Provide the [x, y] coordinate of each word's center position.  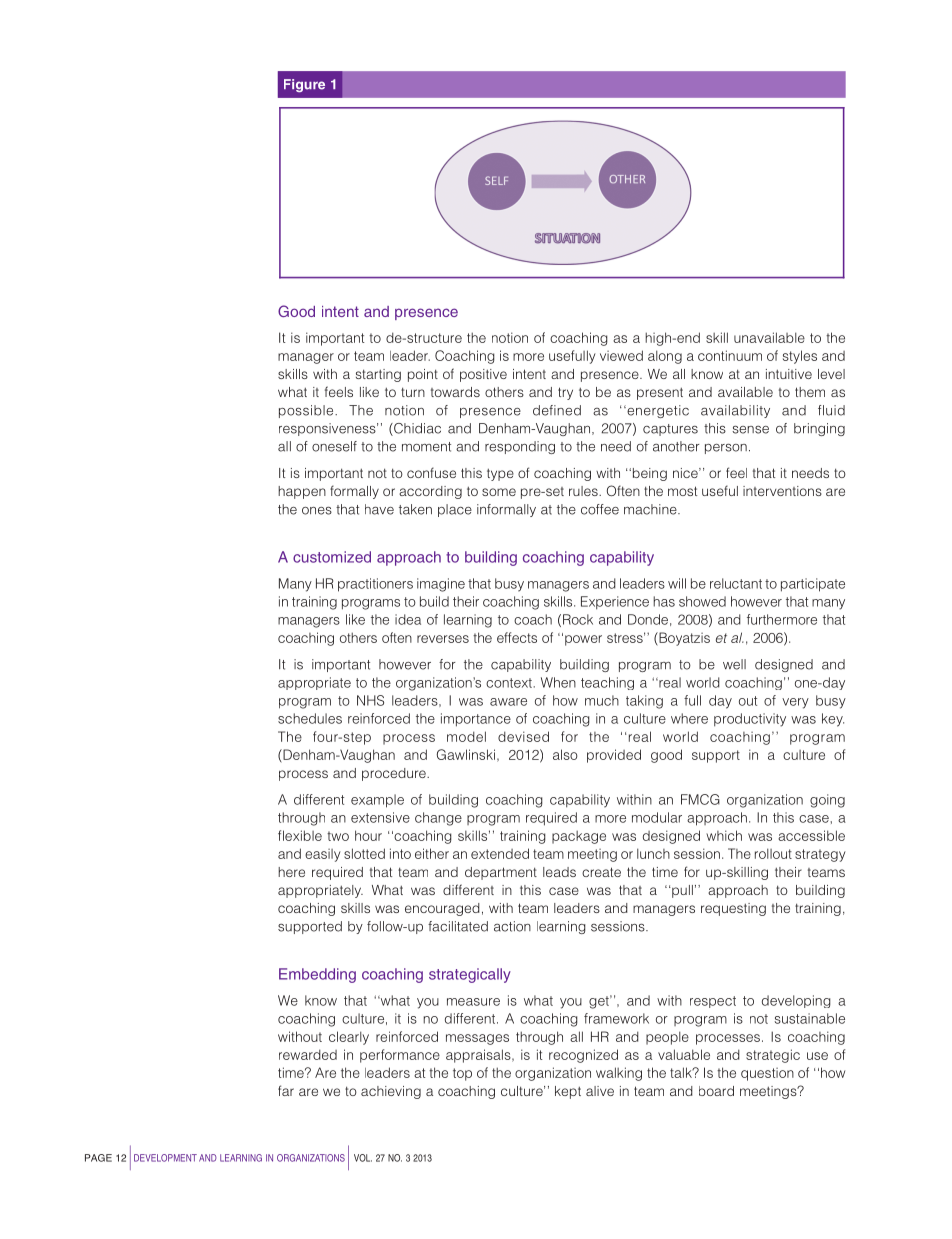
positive [483, 375]
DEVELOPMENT [165, 1158]
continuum [730, 355]
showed [702, 601]
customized [332, 557]
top [462, 1074]
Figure [304, 85]
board [716, 1091]
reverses [443, 639]
